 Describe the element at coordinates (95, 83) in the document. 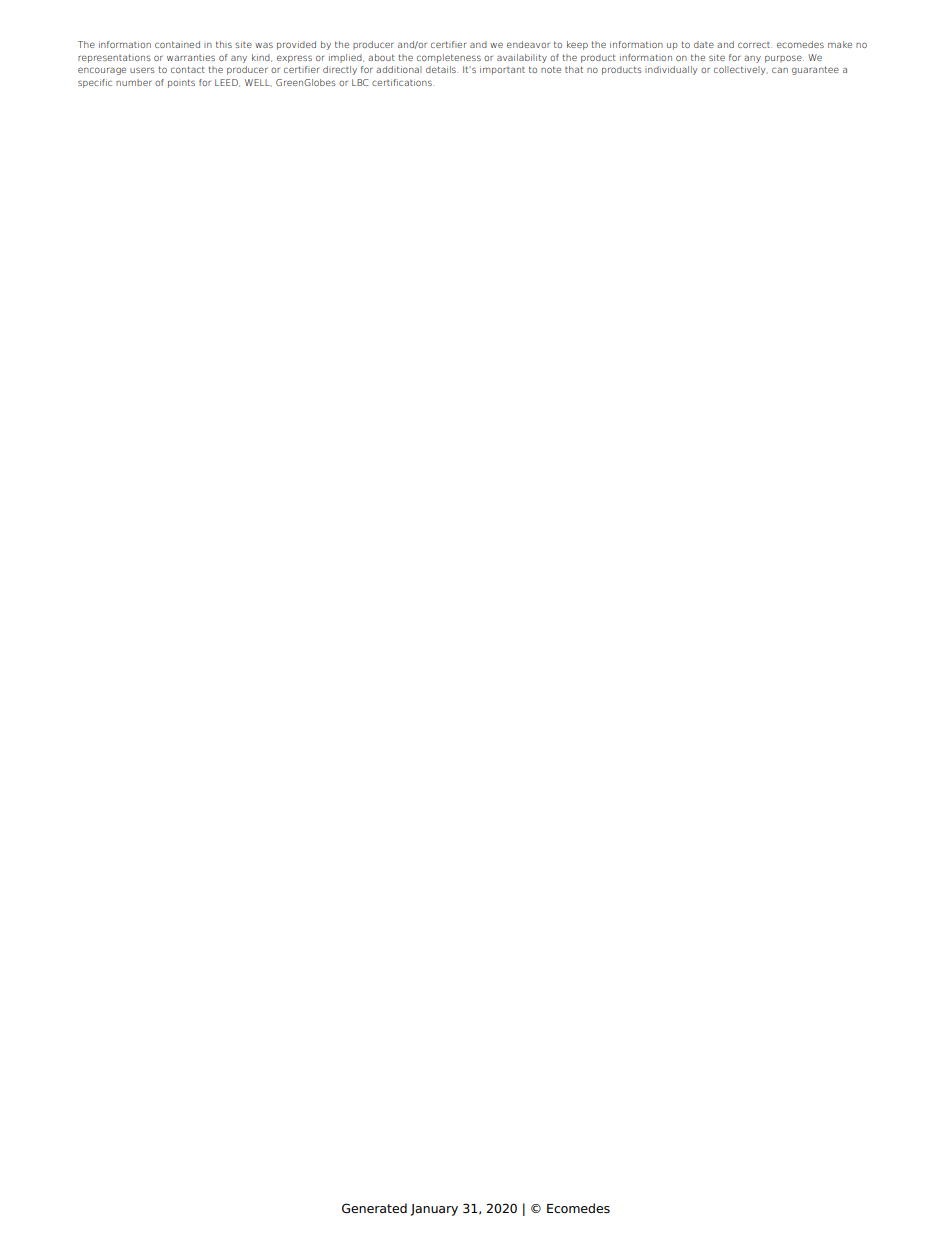

I see `specific` at that location.
